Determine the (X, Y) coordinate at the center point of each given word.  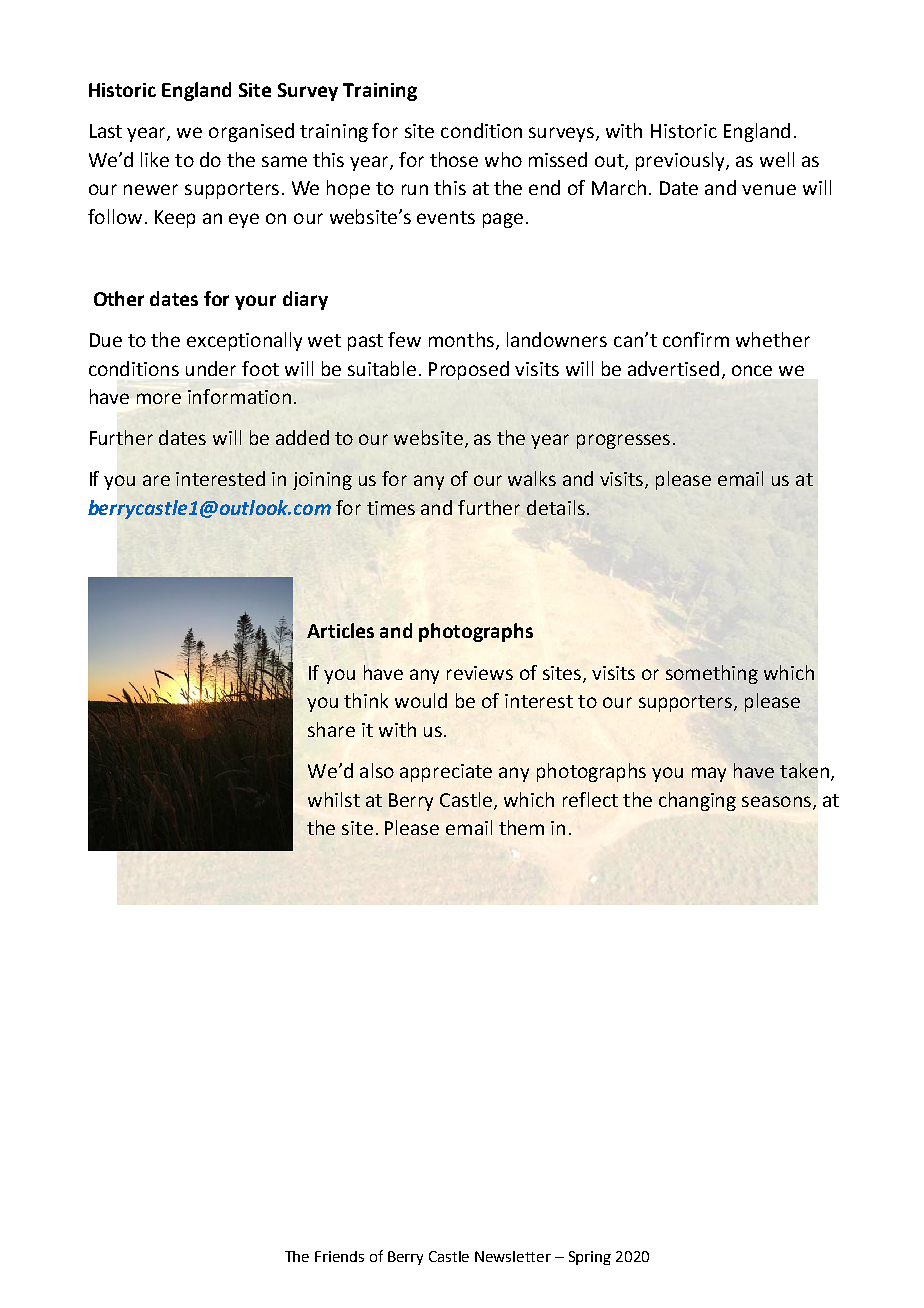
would (421, 700)
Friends (339, 1256)
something (712, 674)
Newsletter (513, 1256)
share (331, 729)
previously (681, 161)
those (454, 159)
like (155, 159)
